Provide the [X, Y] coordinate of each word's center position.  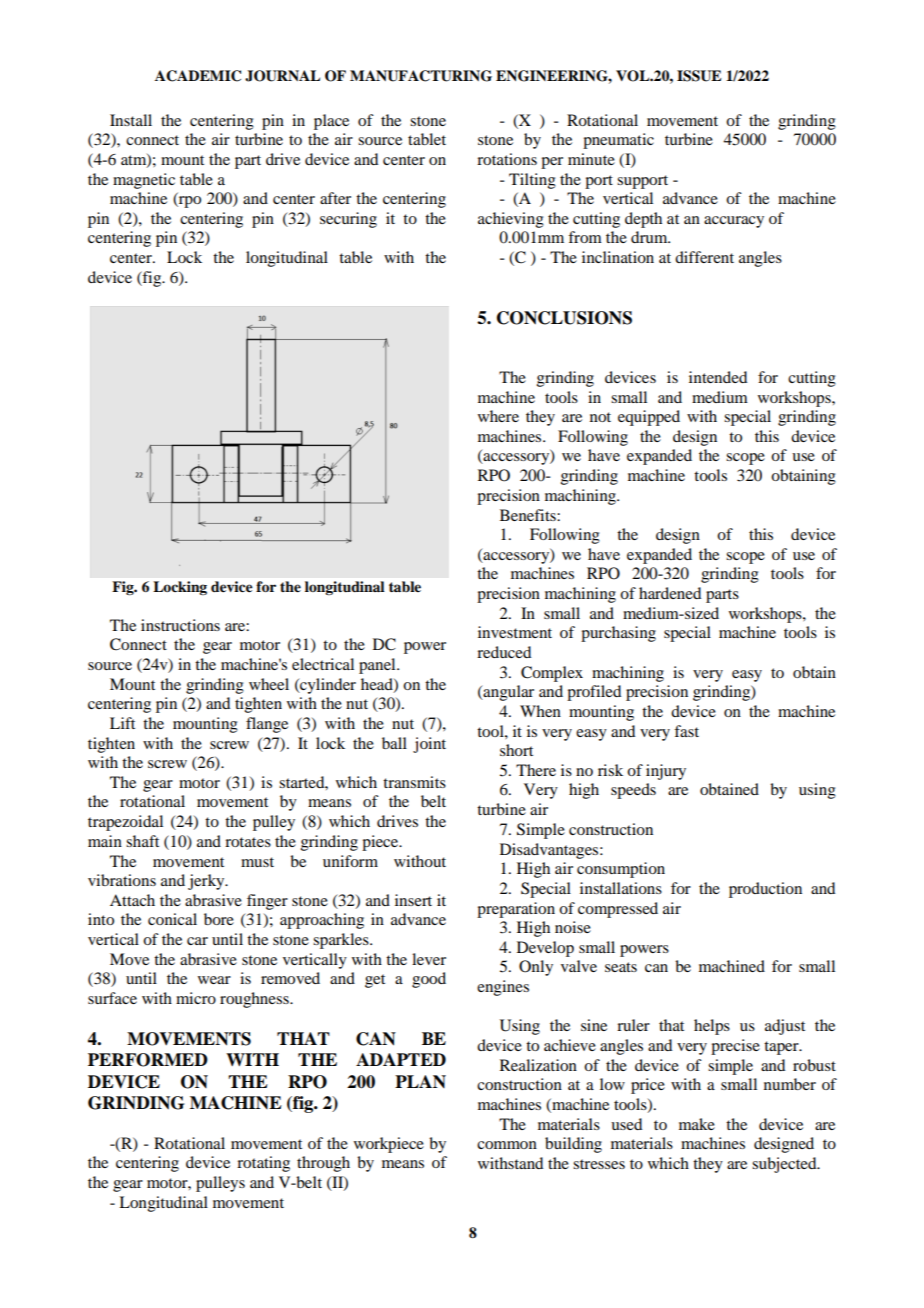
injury [666, 772]
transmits [414, 782]
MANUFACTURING [421, 76]
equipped [649, 418]
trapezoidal [125, 823]
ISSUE [699, 76]
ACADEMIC [198, 76]
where [498, 416]
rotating [263, 1164]
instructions [180, 625]
